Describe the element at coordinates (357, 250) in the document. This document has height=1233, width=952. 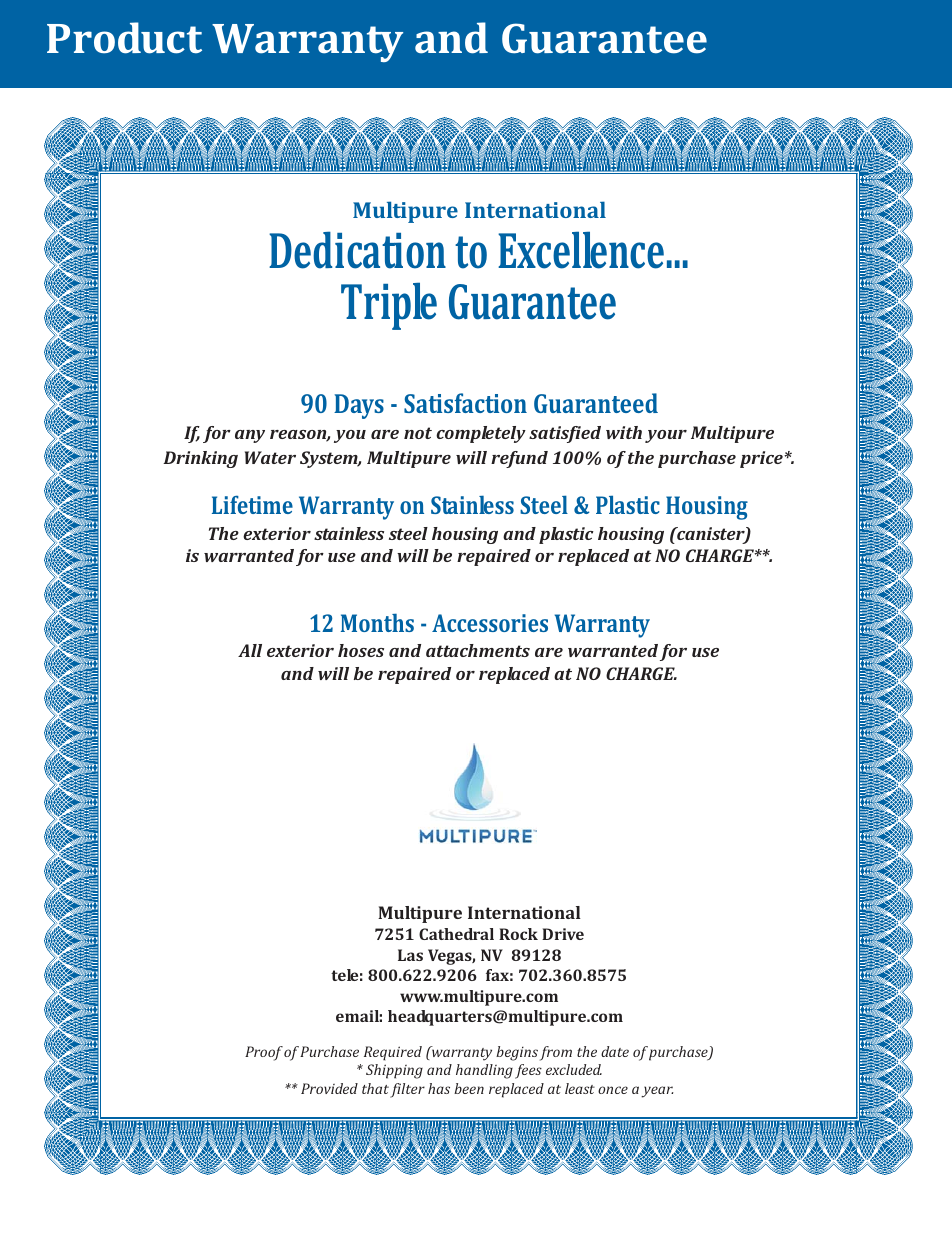
I see `Dedication` at that location.
